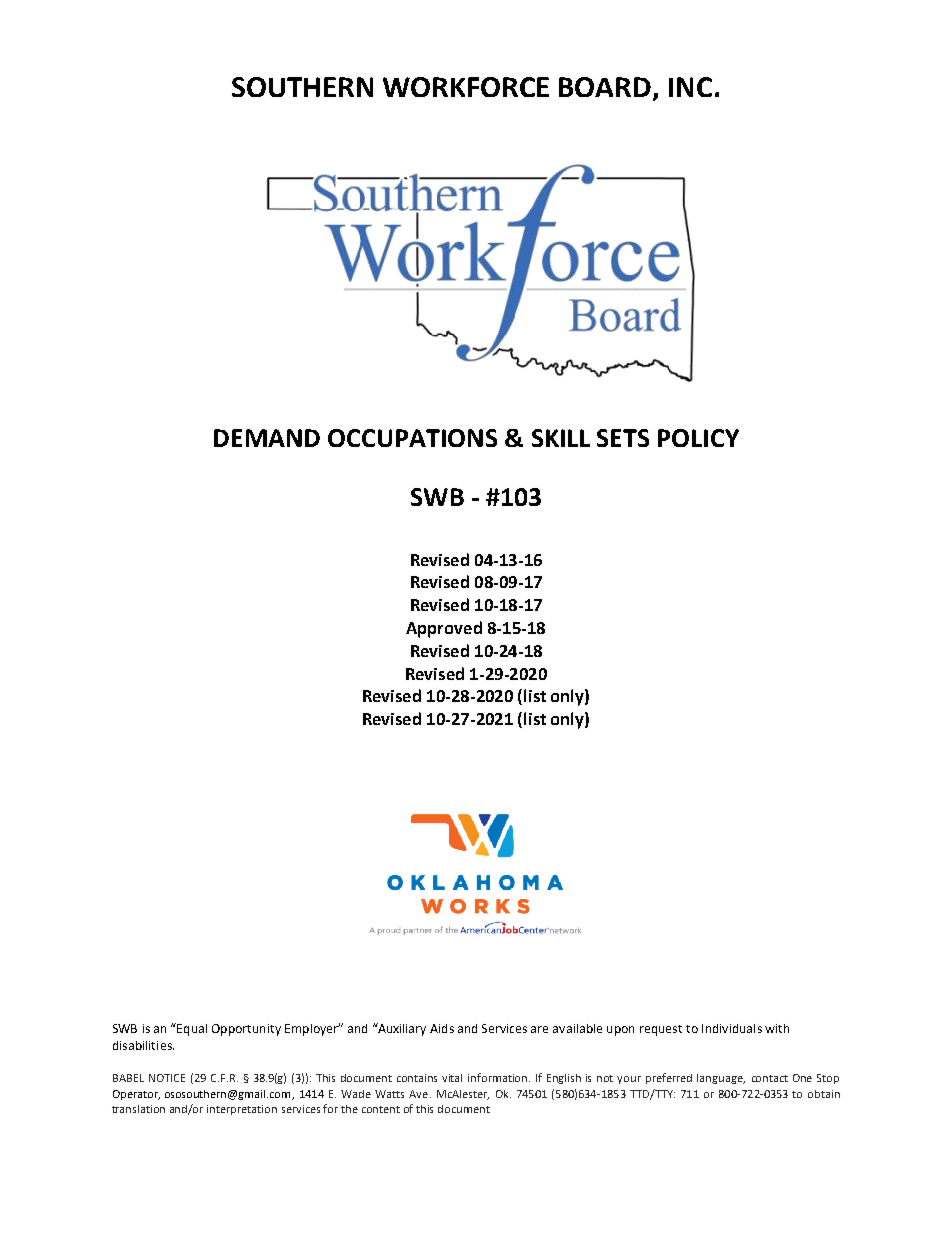  I want to click on language, so click(721, 1079).
